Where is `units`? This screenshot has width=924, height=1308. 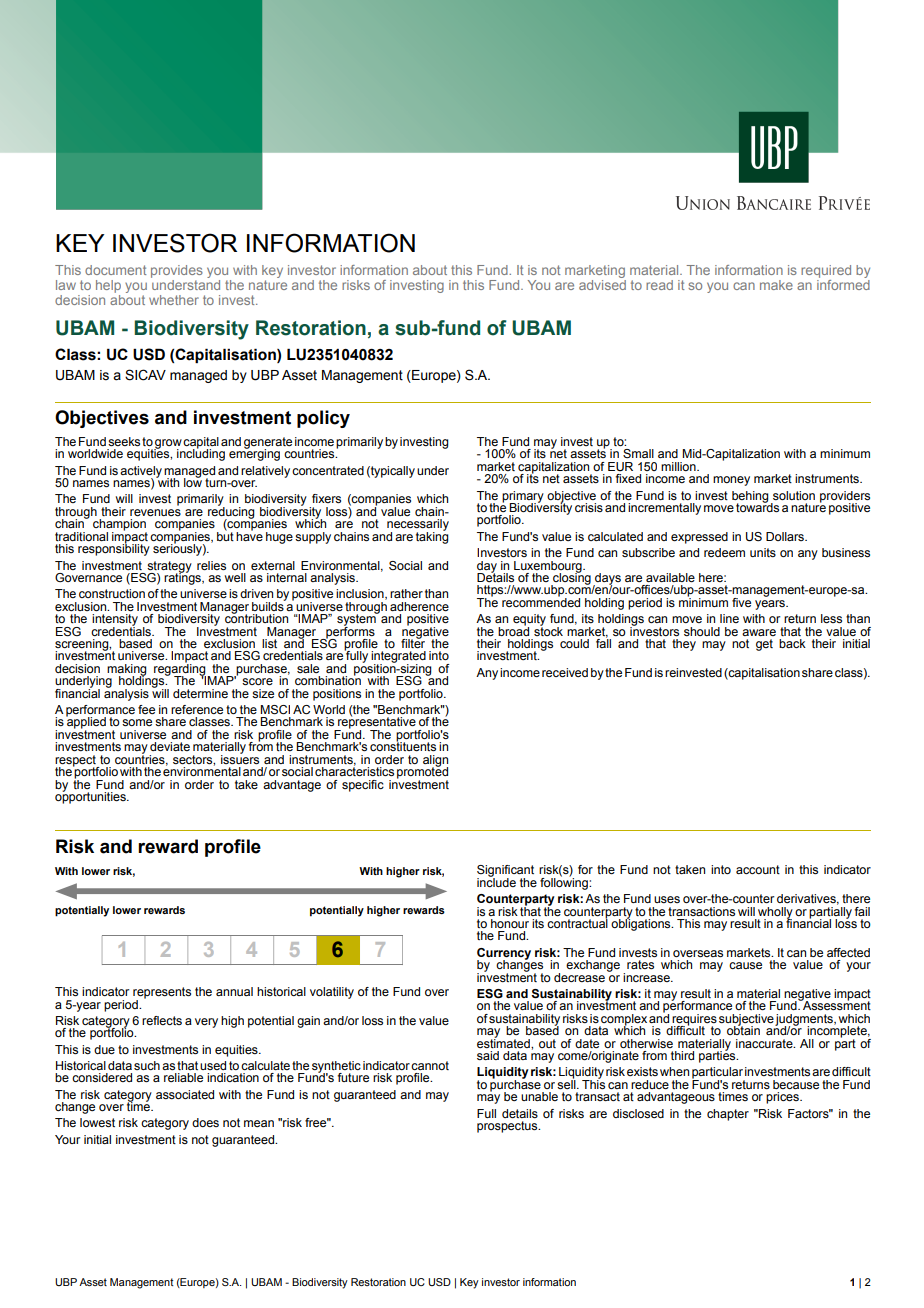 units is located at coordinates (763, 552).
